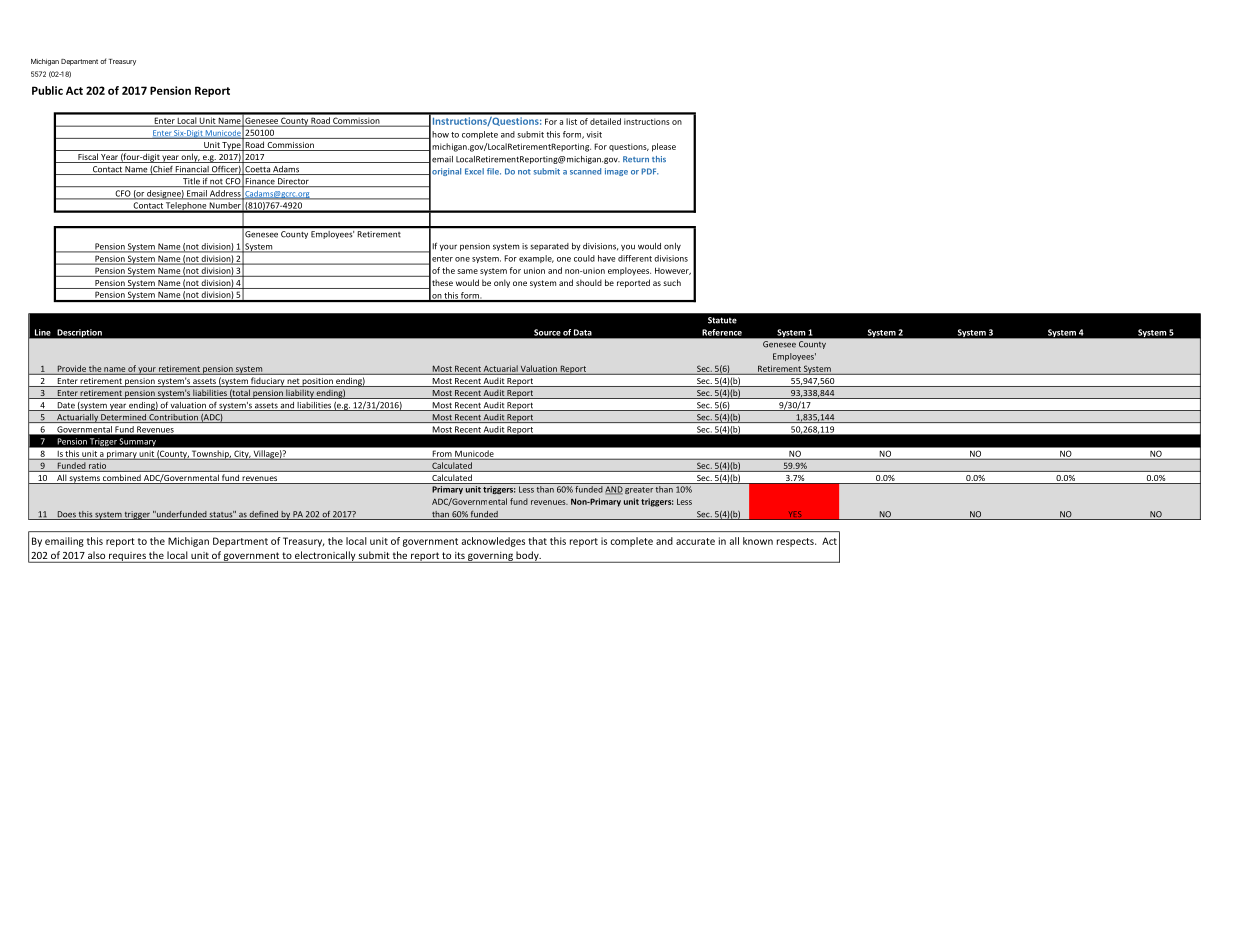  What do you see at coordinates (191, 182) in the screenshot?
I see `Title` at bounding box center [191, 182].
